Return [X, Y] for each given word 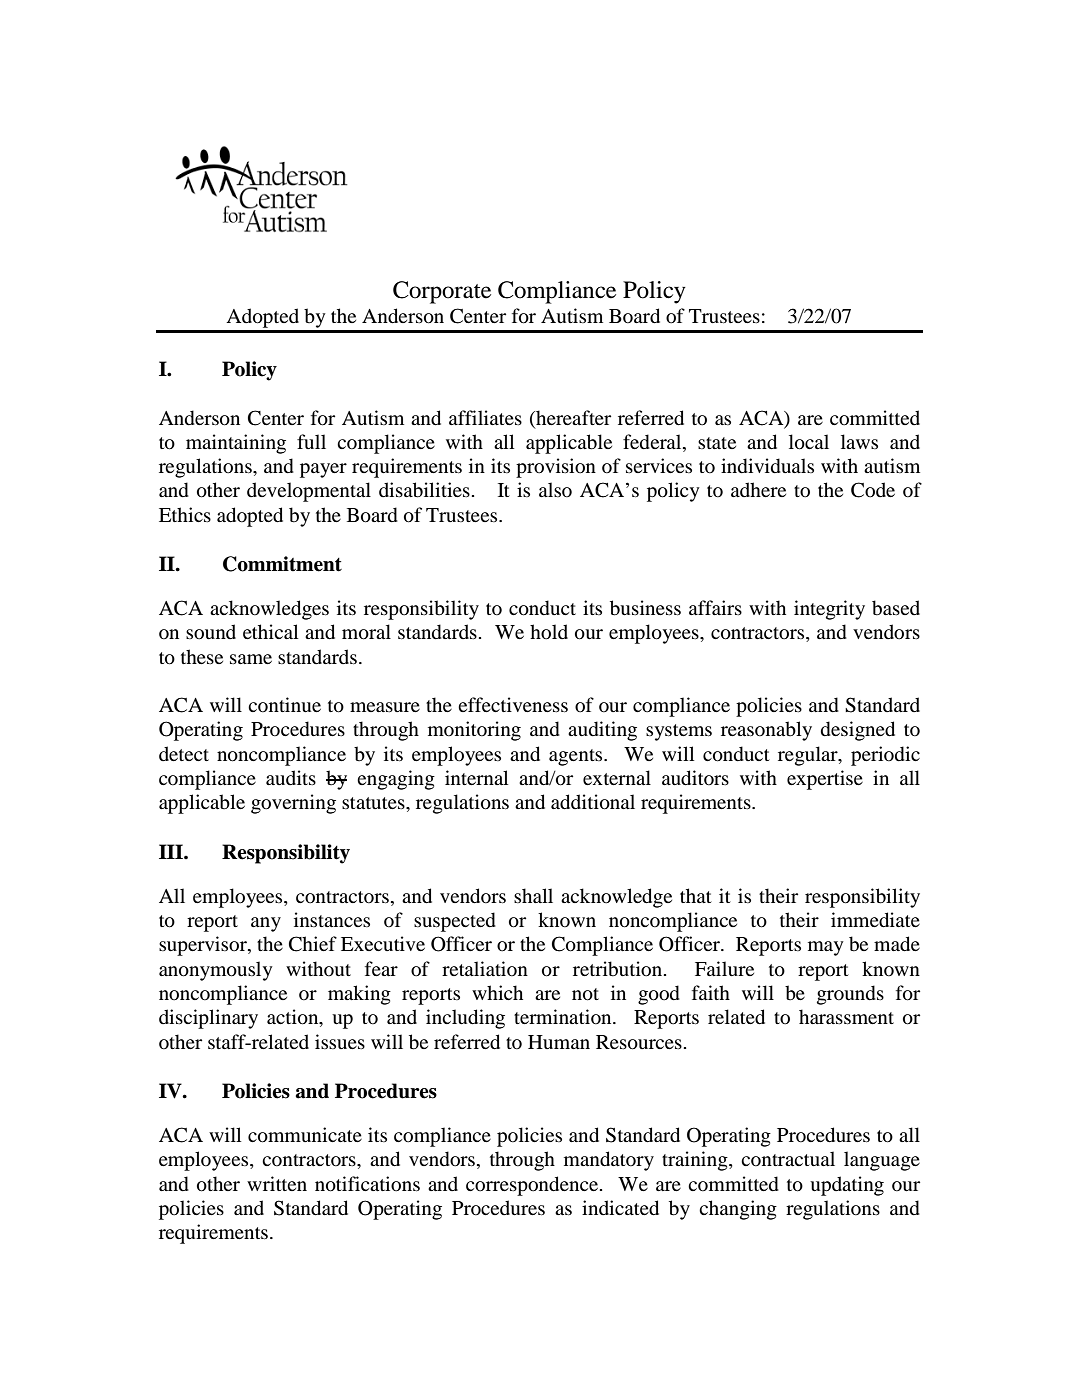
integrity [829, 610]
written [277, 1183]
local [809, 442]
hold [549, 632]
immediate [875, 920]
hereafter [572, 417]
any [266, 924]
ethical [270, 631]
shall [533, 895]
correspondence [533, 1186]
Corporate [442, 292]
